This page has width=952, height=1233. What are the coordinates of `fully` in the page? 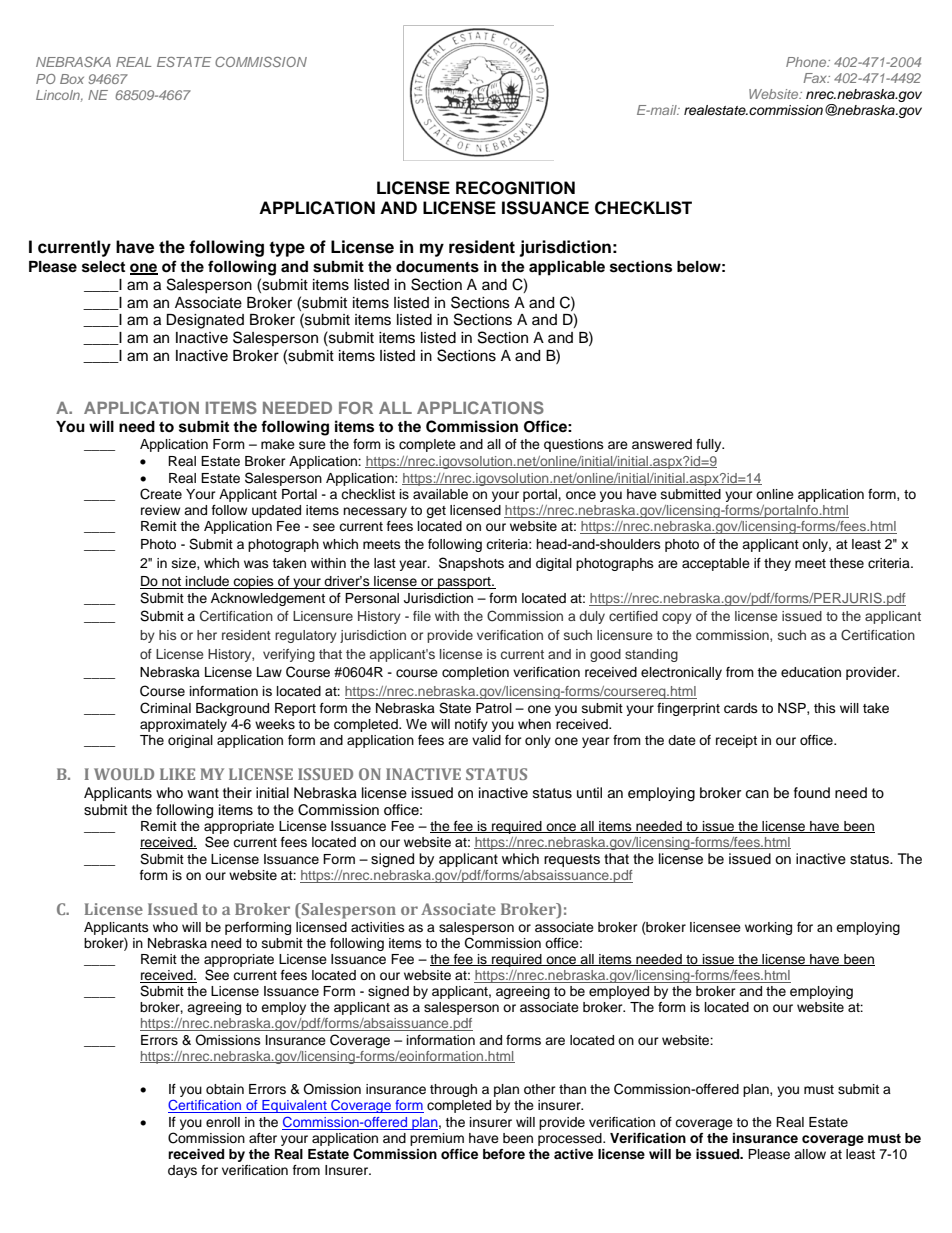 It's located at (710, 445).
